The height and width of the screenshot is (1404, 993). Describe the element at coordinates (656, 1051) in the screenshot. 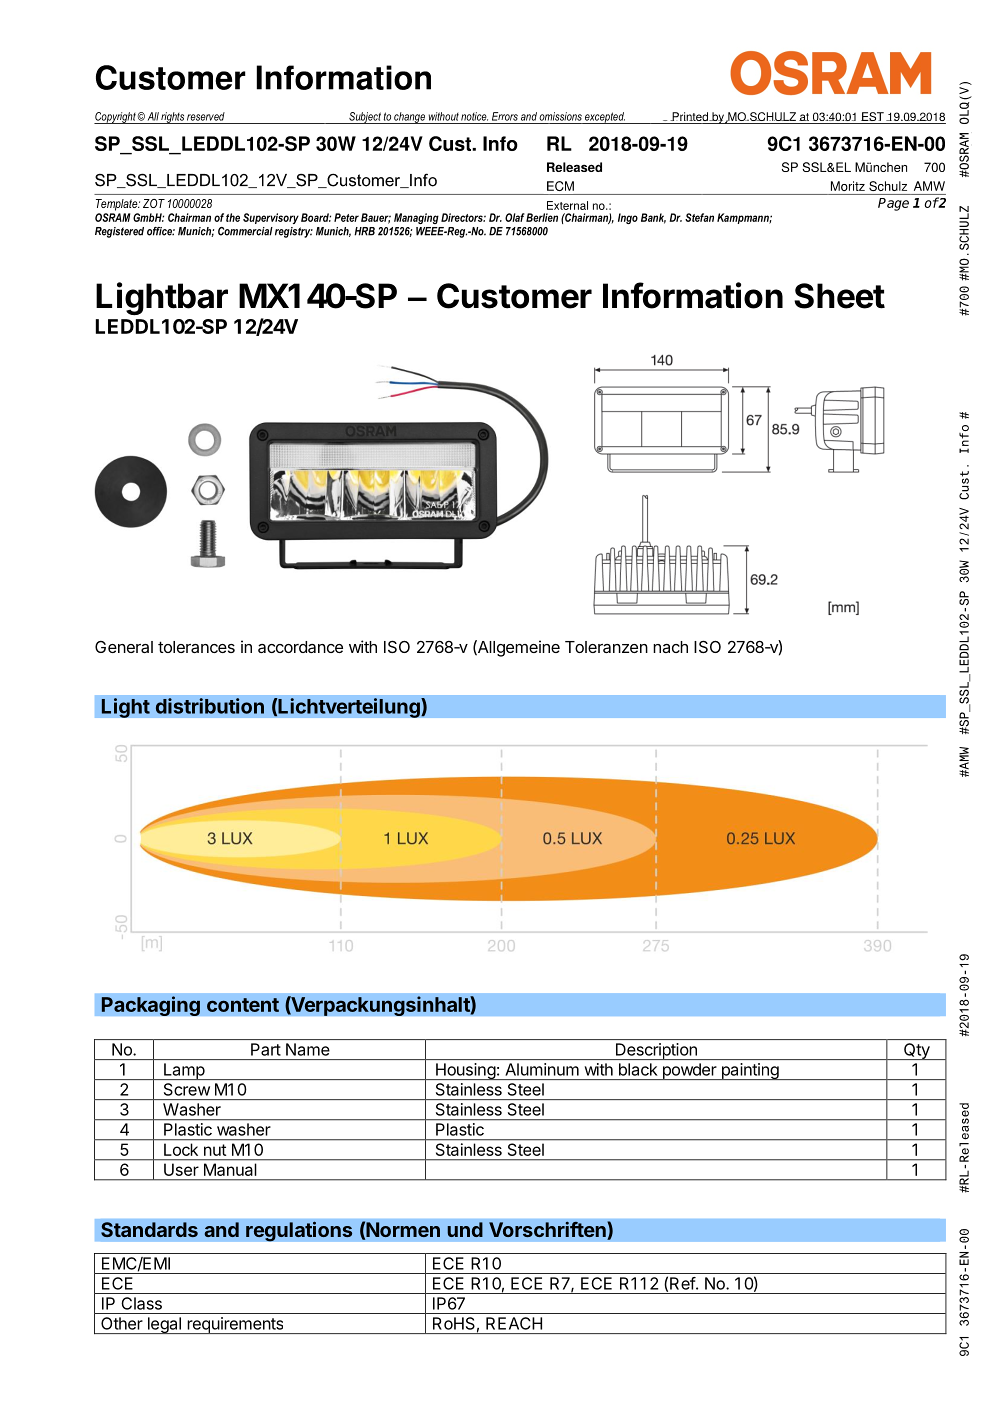

I see `Description` at that location.
